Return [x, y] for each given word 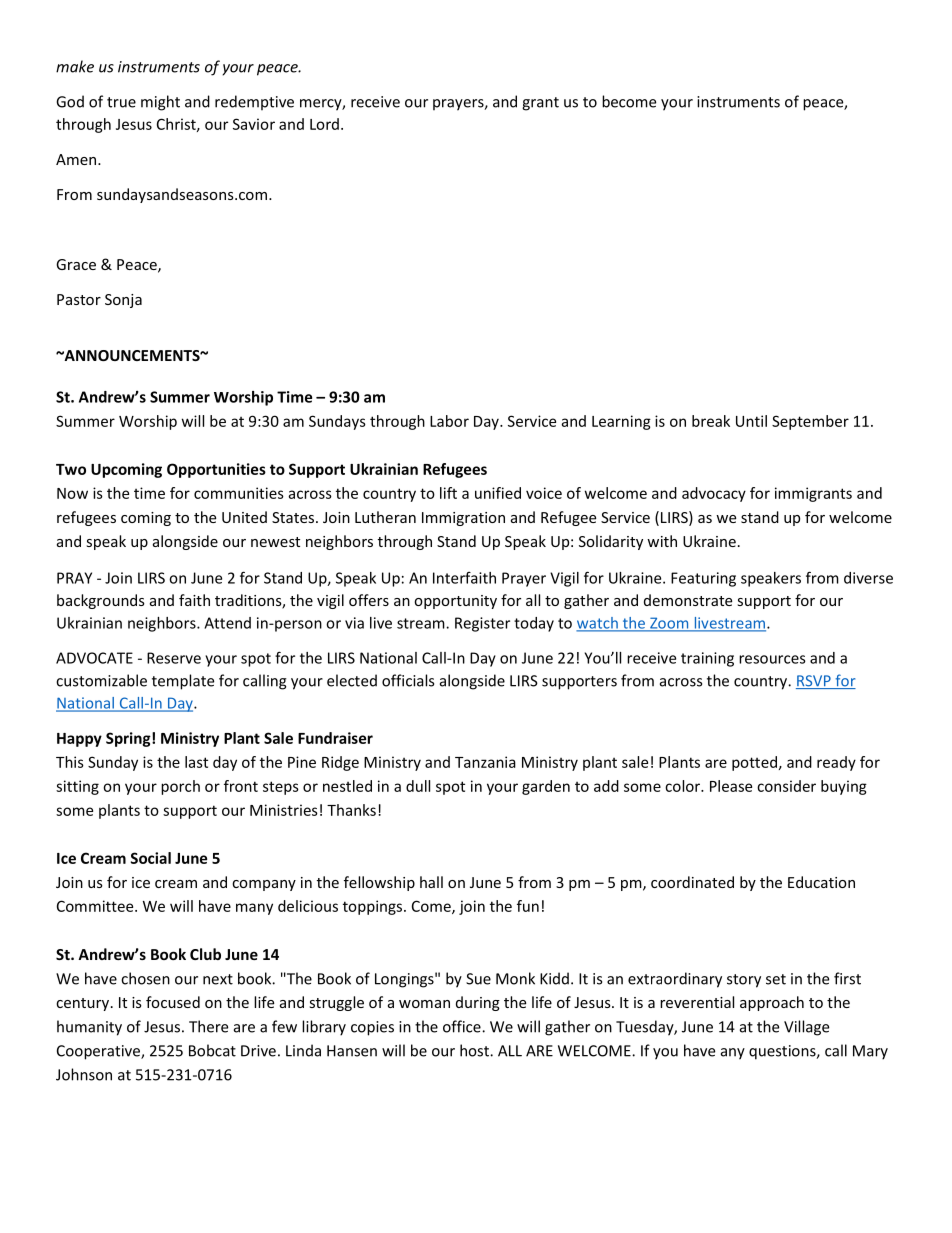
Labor [449, 421]
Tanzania [485, 762]
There [208, 1026]
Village [806, 1028]
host [475, 1050]
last [196, 762]
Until [751, 421]
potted [754, 763]
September [810, 422]
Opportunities [216, 470]
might [160, 103]
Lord [324, 124]
